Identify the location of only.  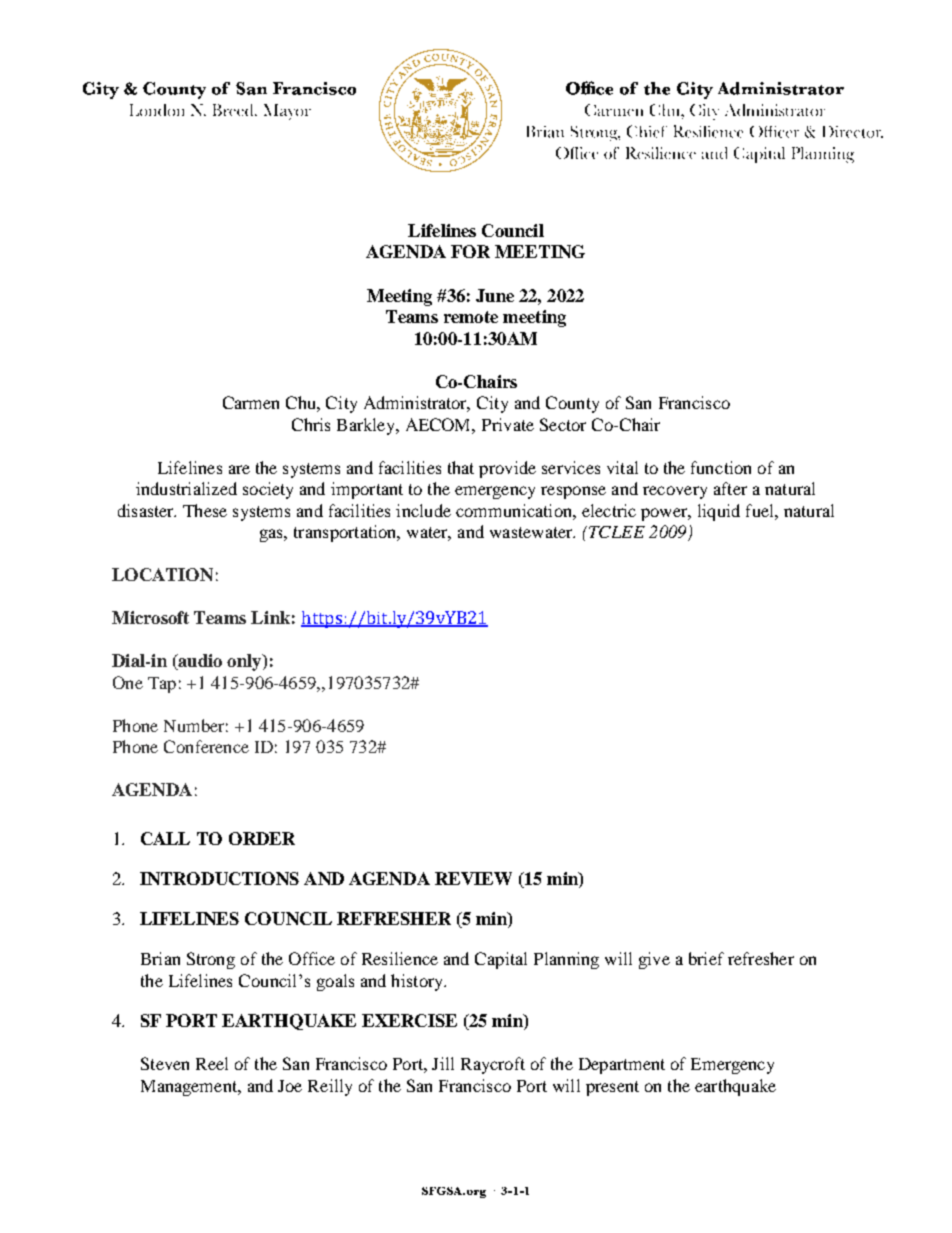
(245, 662).
